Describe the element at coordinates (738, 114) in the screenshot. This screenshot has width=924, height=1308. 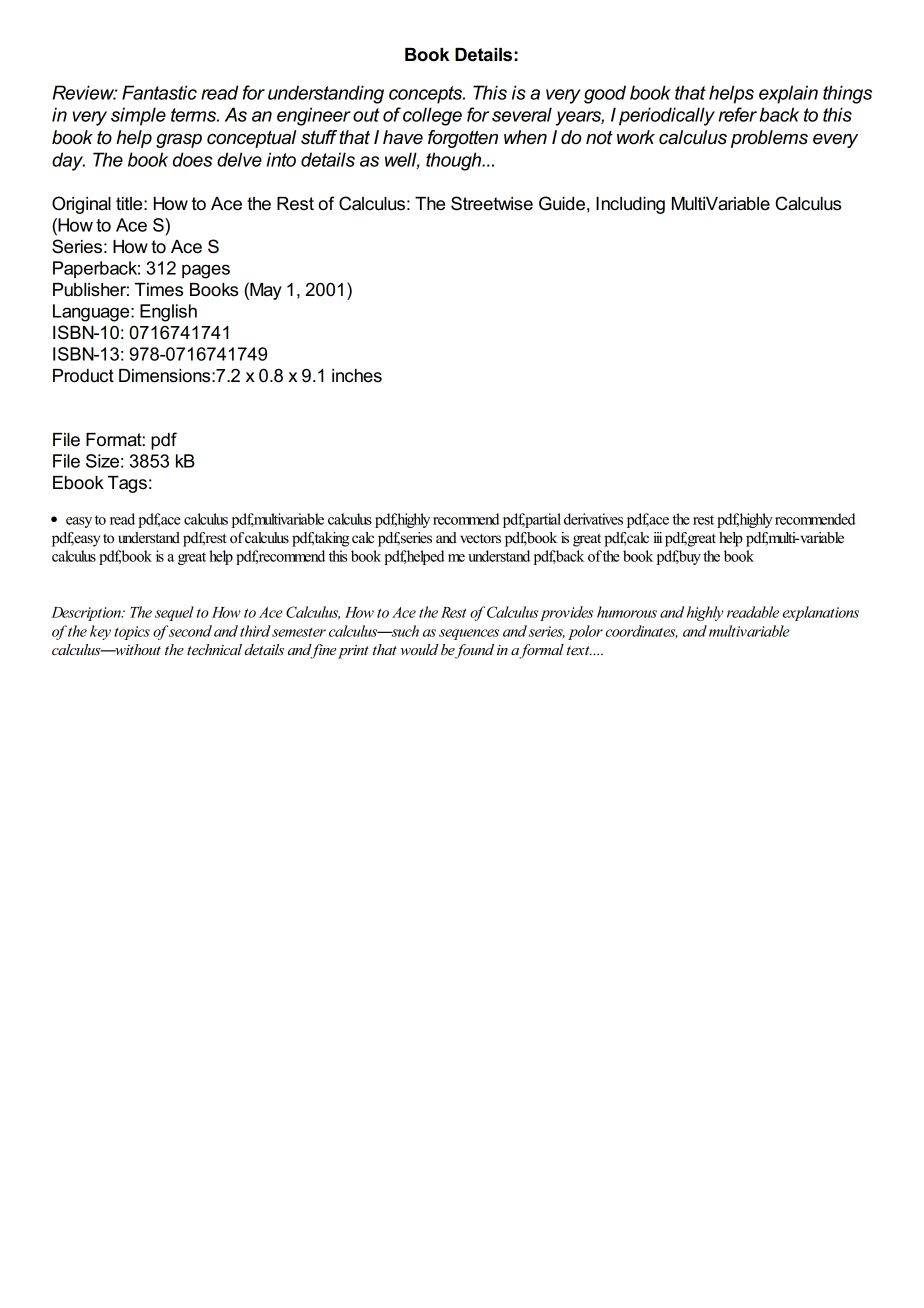
I see `refer` at that location.
